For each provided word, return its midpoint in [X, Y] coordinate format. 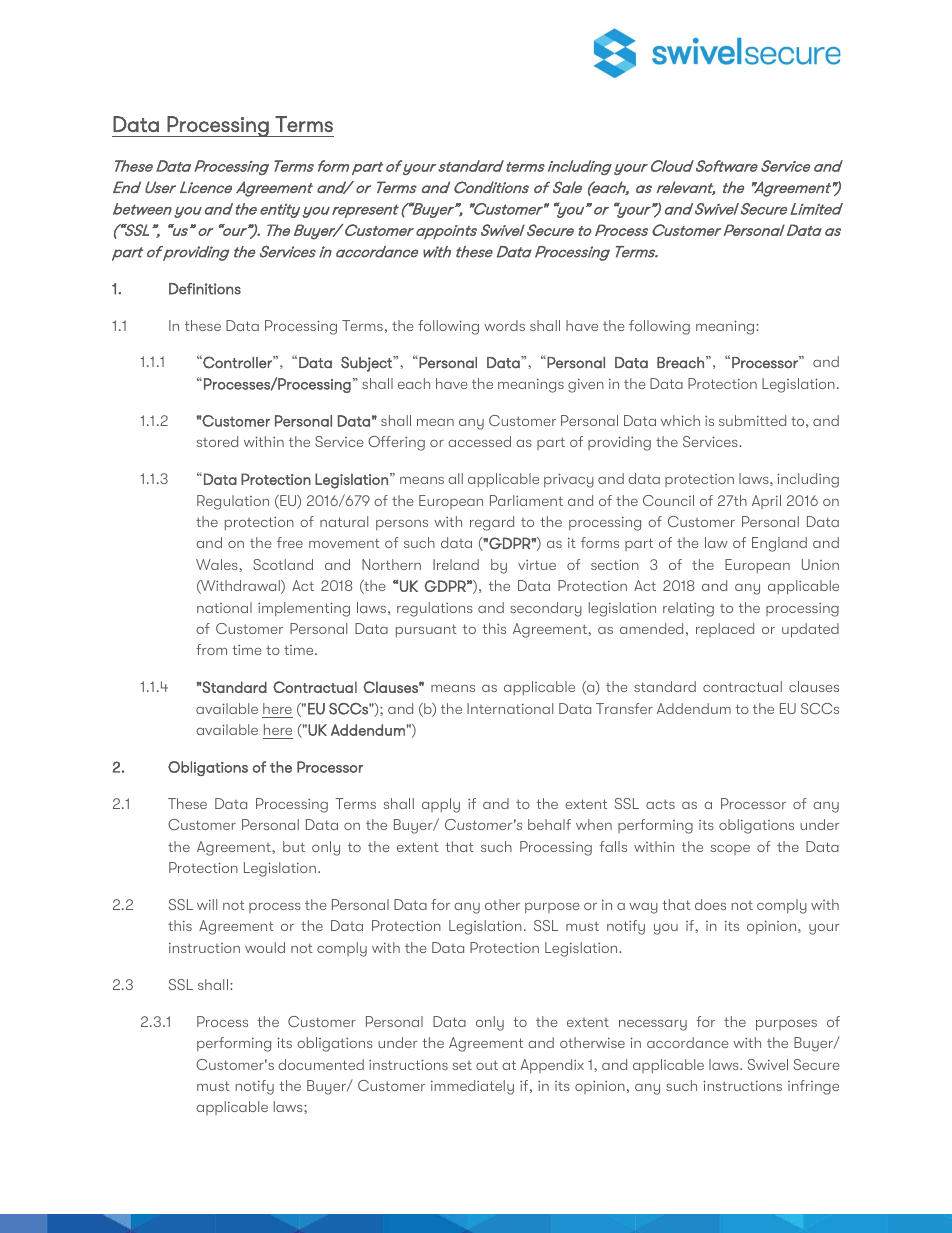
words [504, 325]
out [487, 1065]
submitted [752, 420]
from [211, 649]
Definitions [205, 289]
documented [321, 1064]
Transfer [624, 708]
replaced [725, 630]
